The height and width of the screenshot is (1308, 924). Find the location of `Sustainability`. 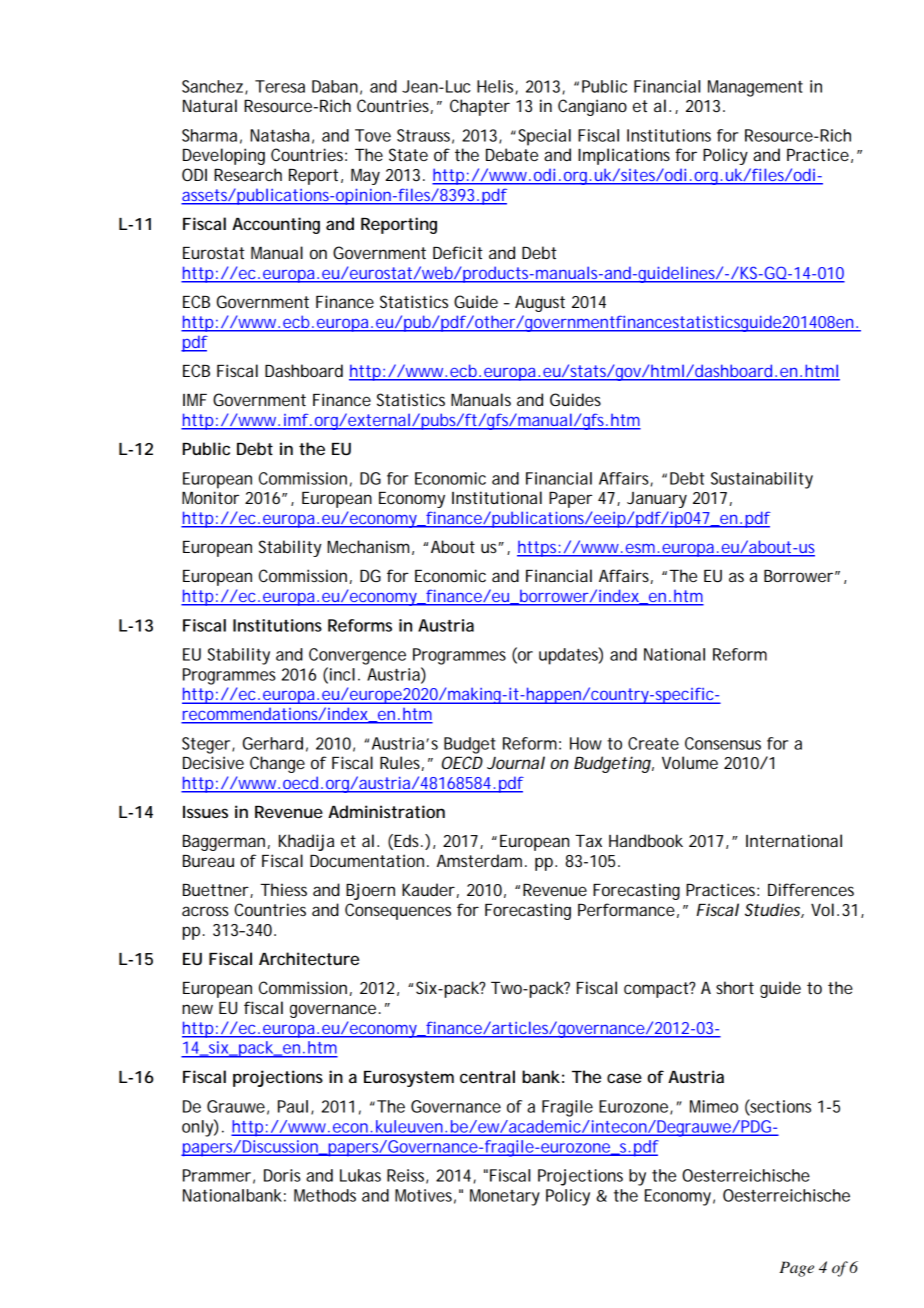

Sustainability is located at coordinates (762, 480).
